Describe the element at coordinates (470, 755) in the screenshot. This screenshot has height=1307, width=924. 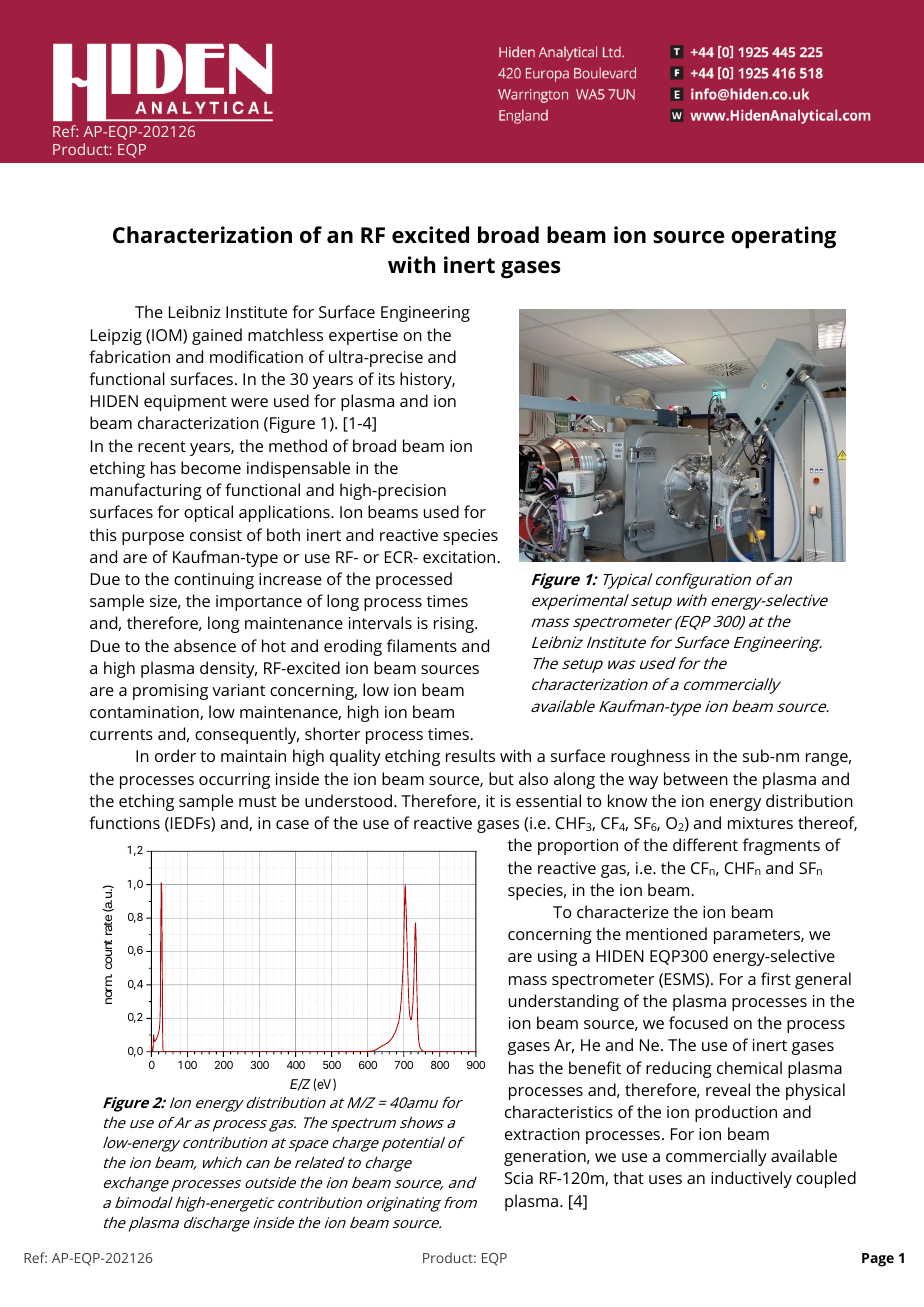
I see `results` at that location.
